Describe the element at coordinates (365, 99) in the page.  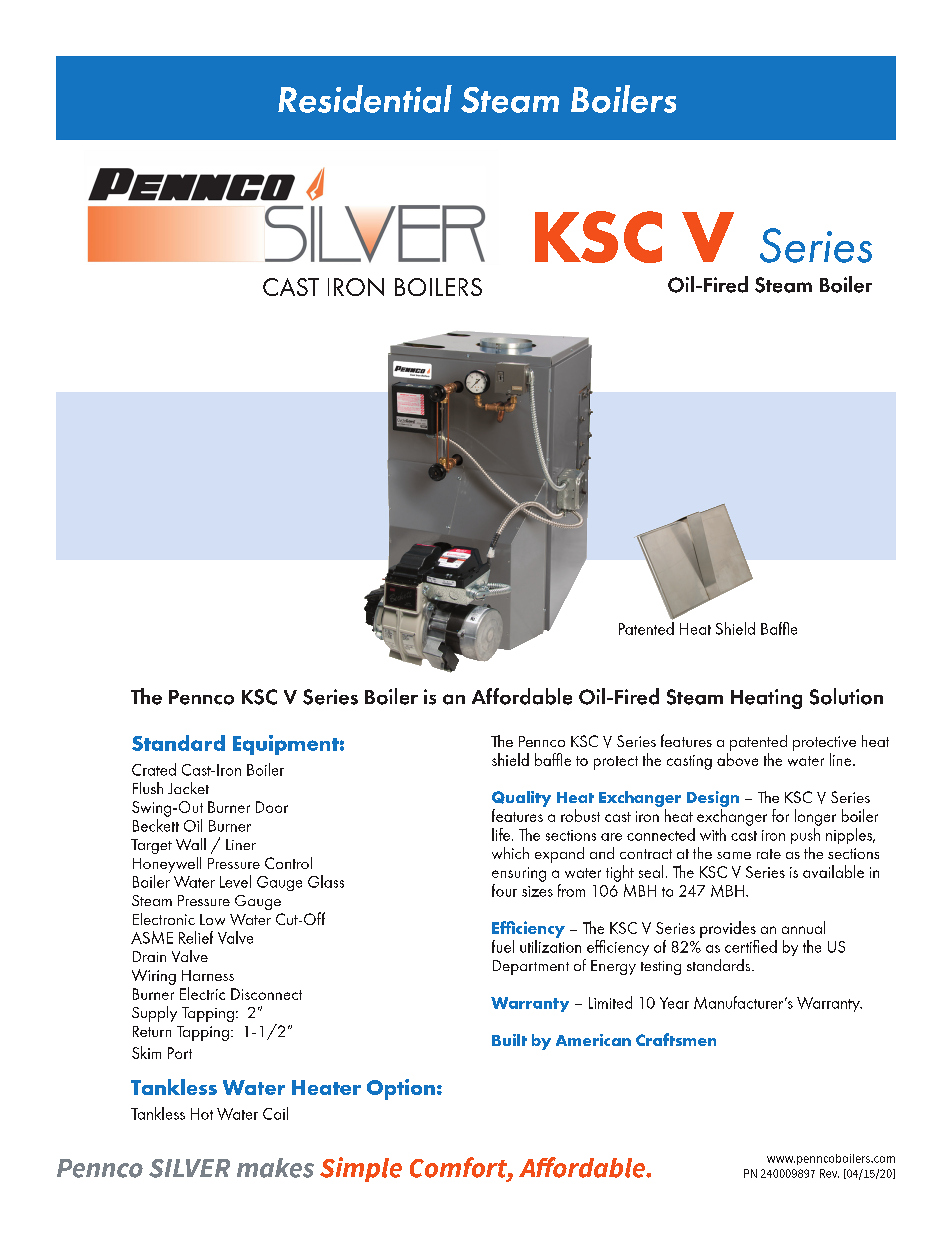
I see `Residential` at that location.
